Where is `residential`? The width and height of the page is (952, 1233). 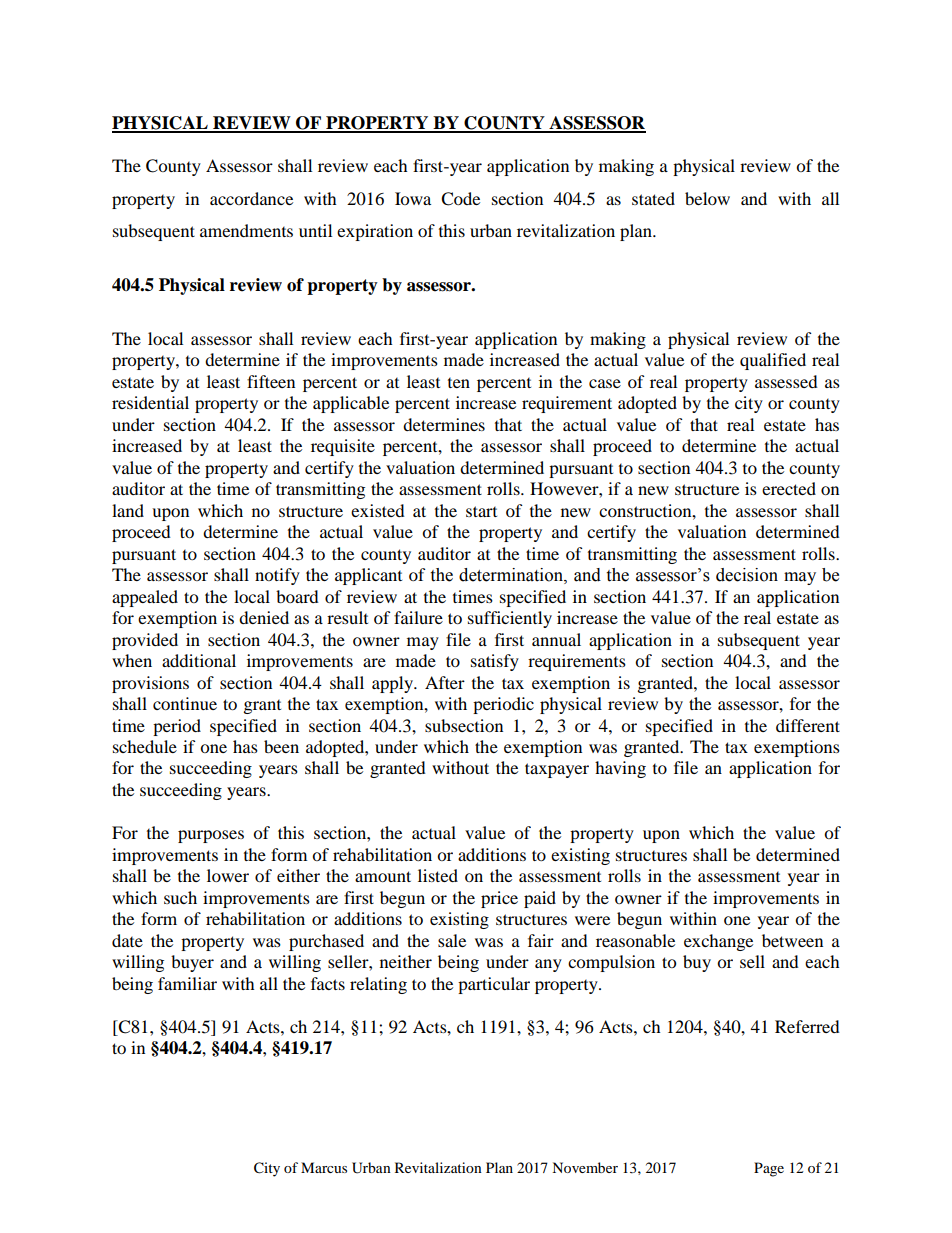
residential is located at coordinates (150, 402).
